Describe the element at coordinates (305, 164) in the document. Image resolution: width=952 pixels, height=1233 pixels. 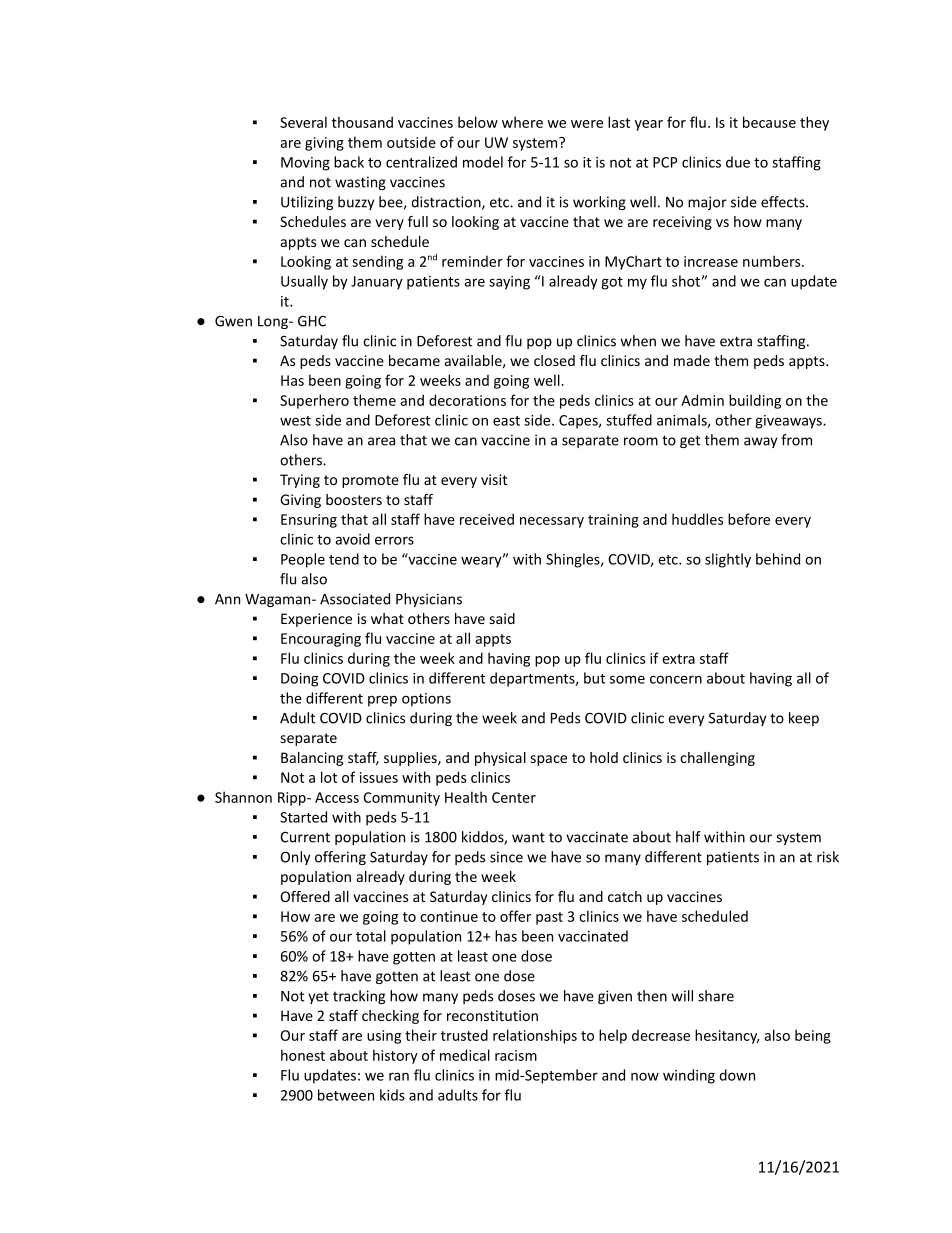
I see `Moving` at that location.
